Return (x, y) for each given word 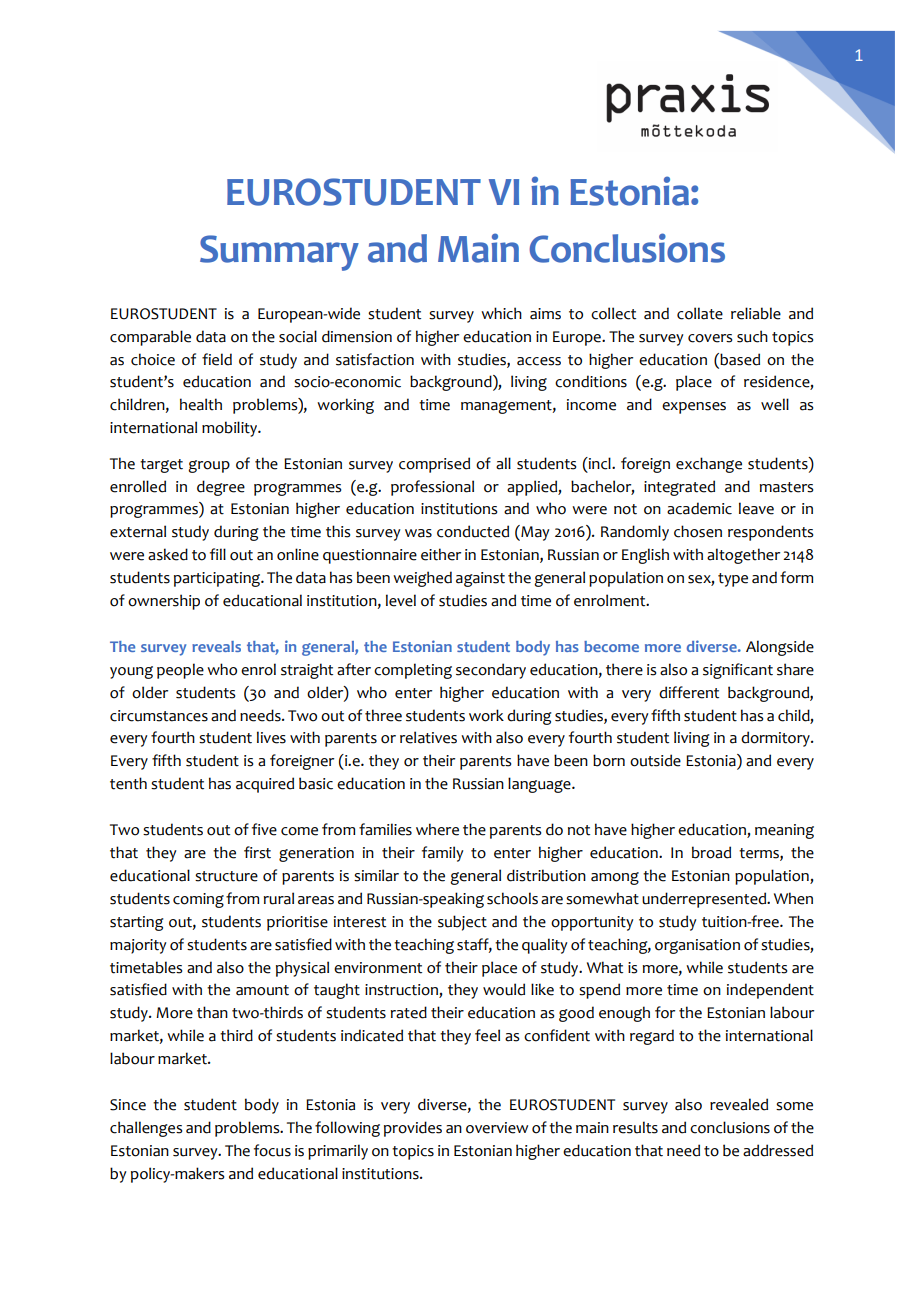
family (443, 854)
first (257, 852)
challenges (146, 1129)
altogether (743, 556)
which (501, 313)
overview (497, 1128)
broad (711, 852)
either (441, 554)
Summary (279, 253)
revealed (739, 1104)
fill (218, 554)
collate (700, 313)
